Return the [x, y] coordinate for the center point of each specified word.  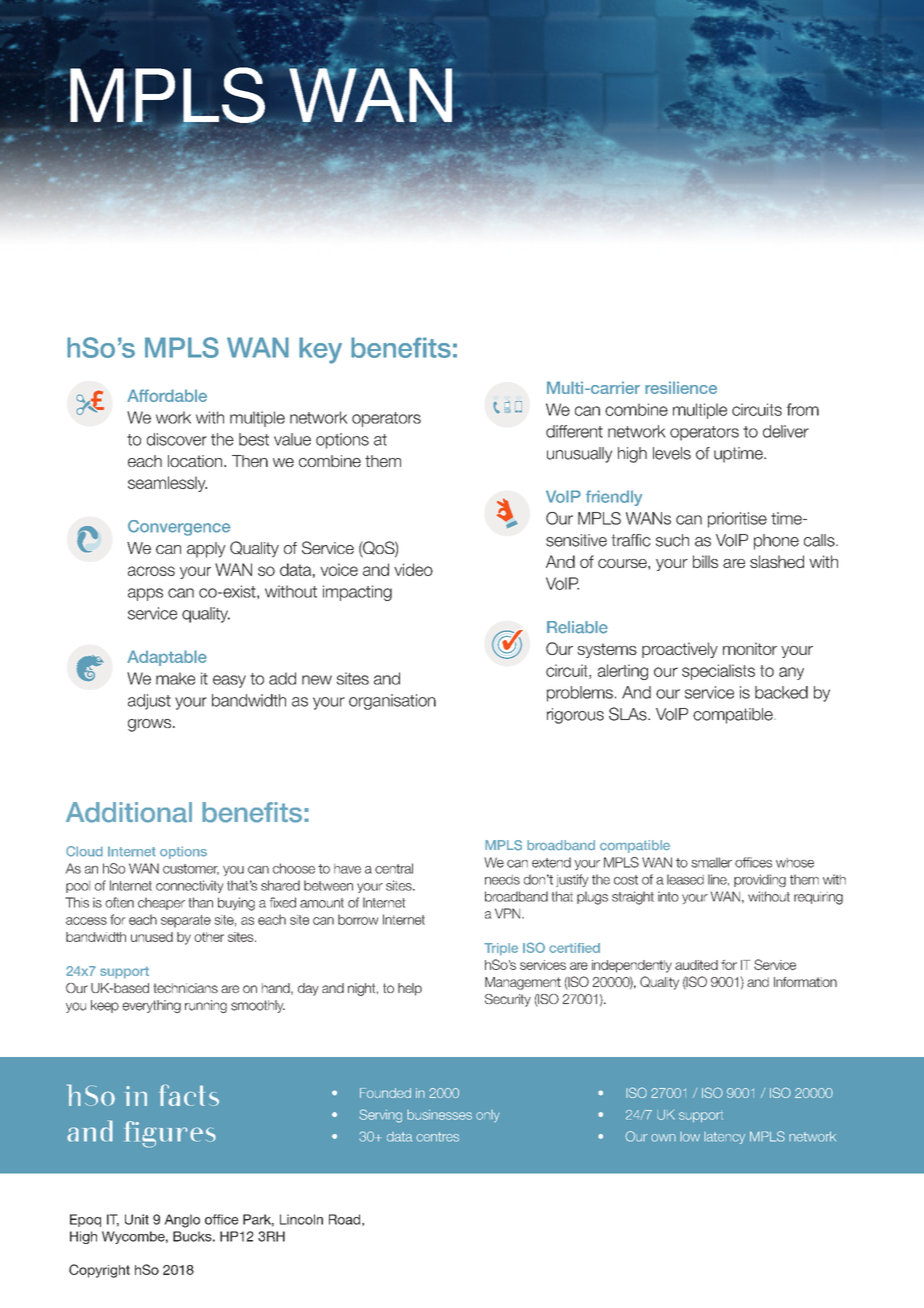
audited [696, 965]
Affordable [167, 395]
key [320, 350]
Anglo [182, 1221]
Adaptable [167, 658]
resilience [681, 387]
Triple [501, 949]
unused [152, 937]
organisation [392, 702]
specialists [718, 672]
